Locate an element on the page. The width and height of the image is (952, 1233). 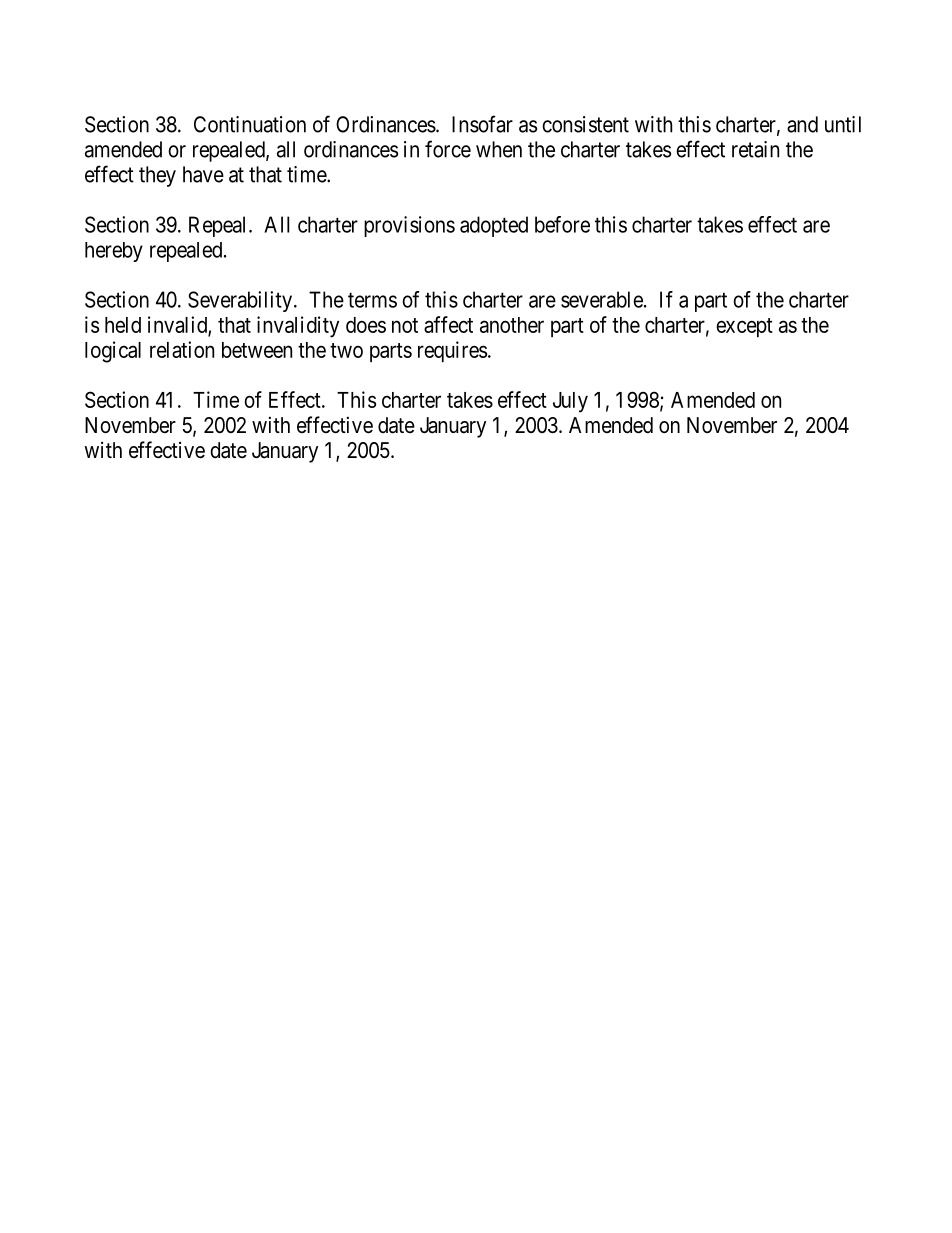
before is located at coordinates (562, 224).
